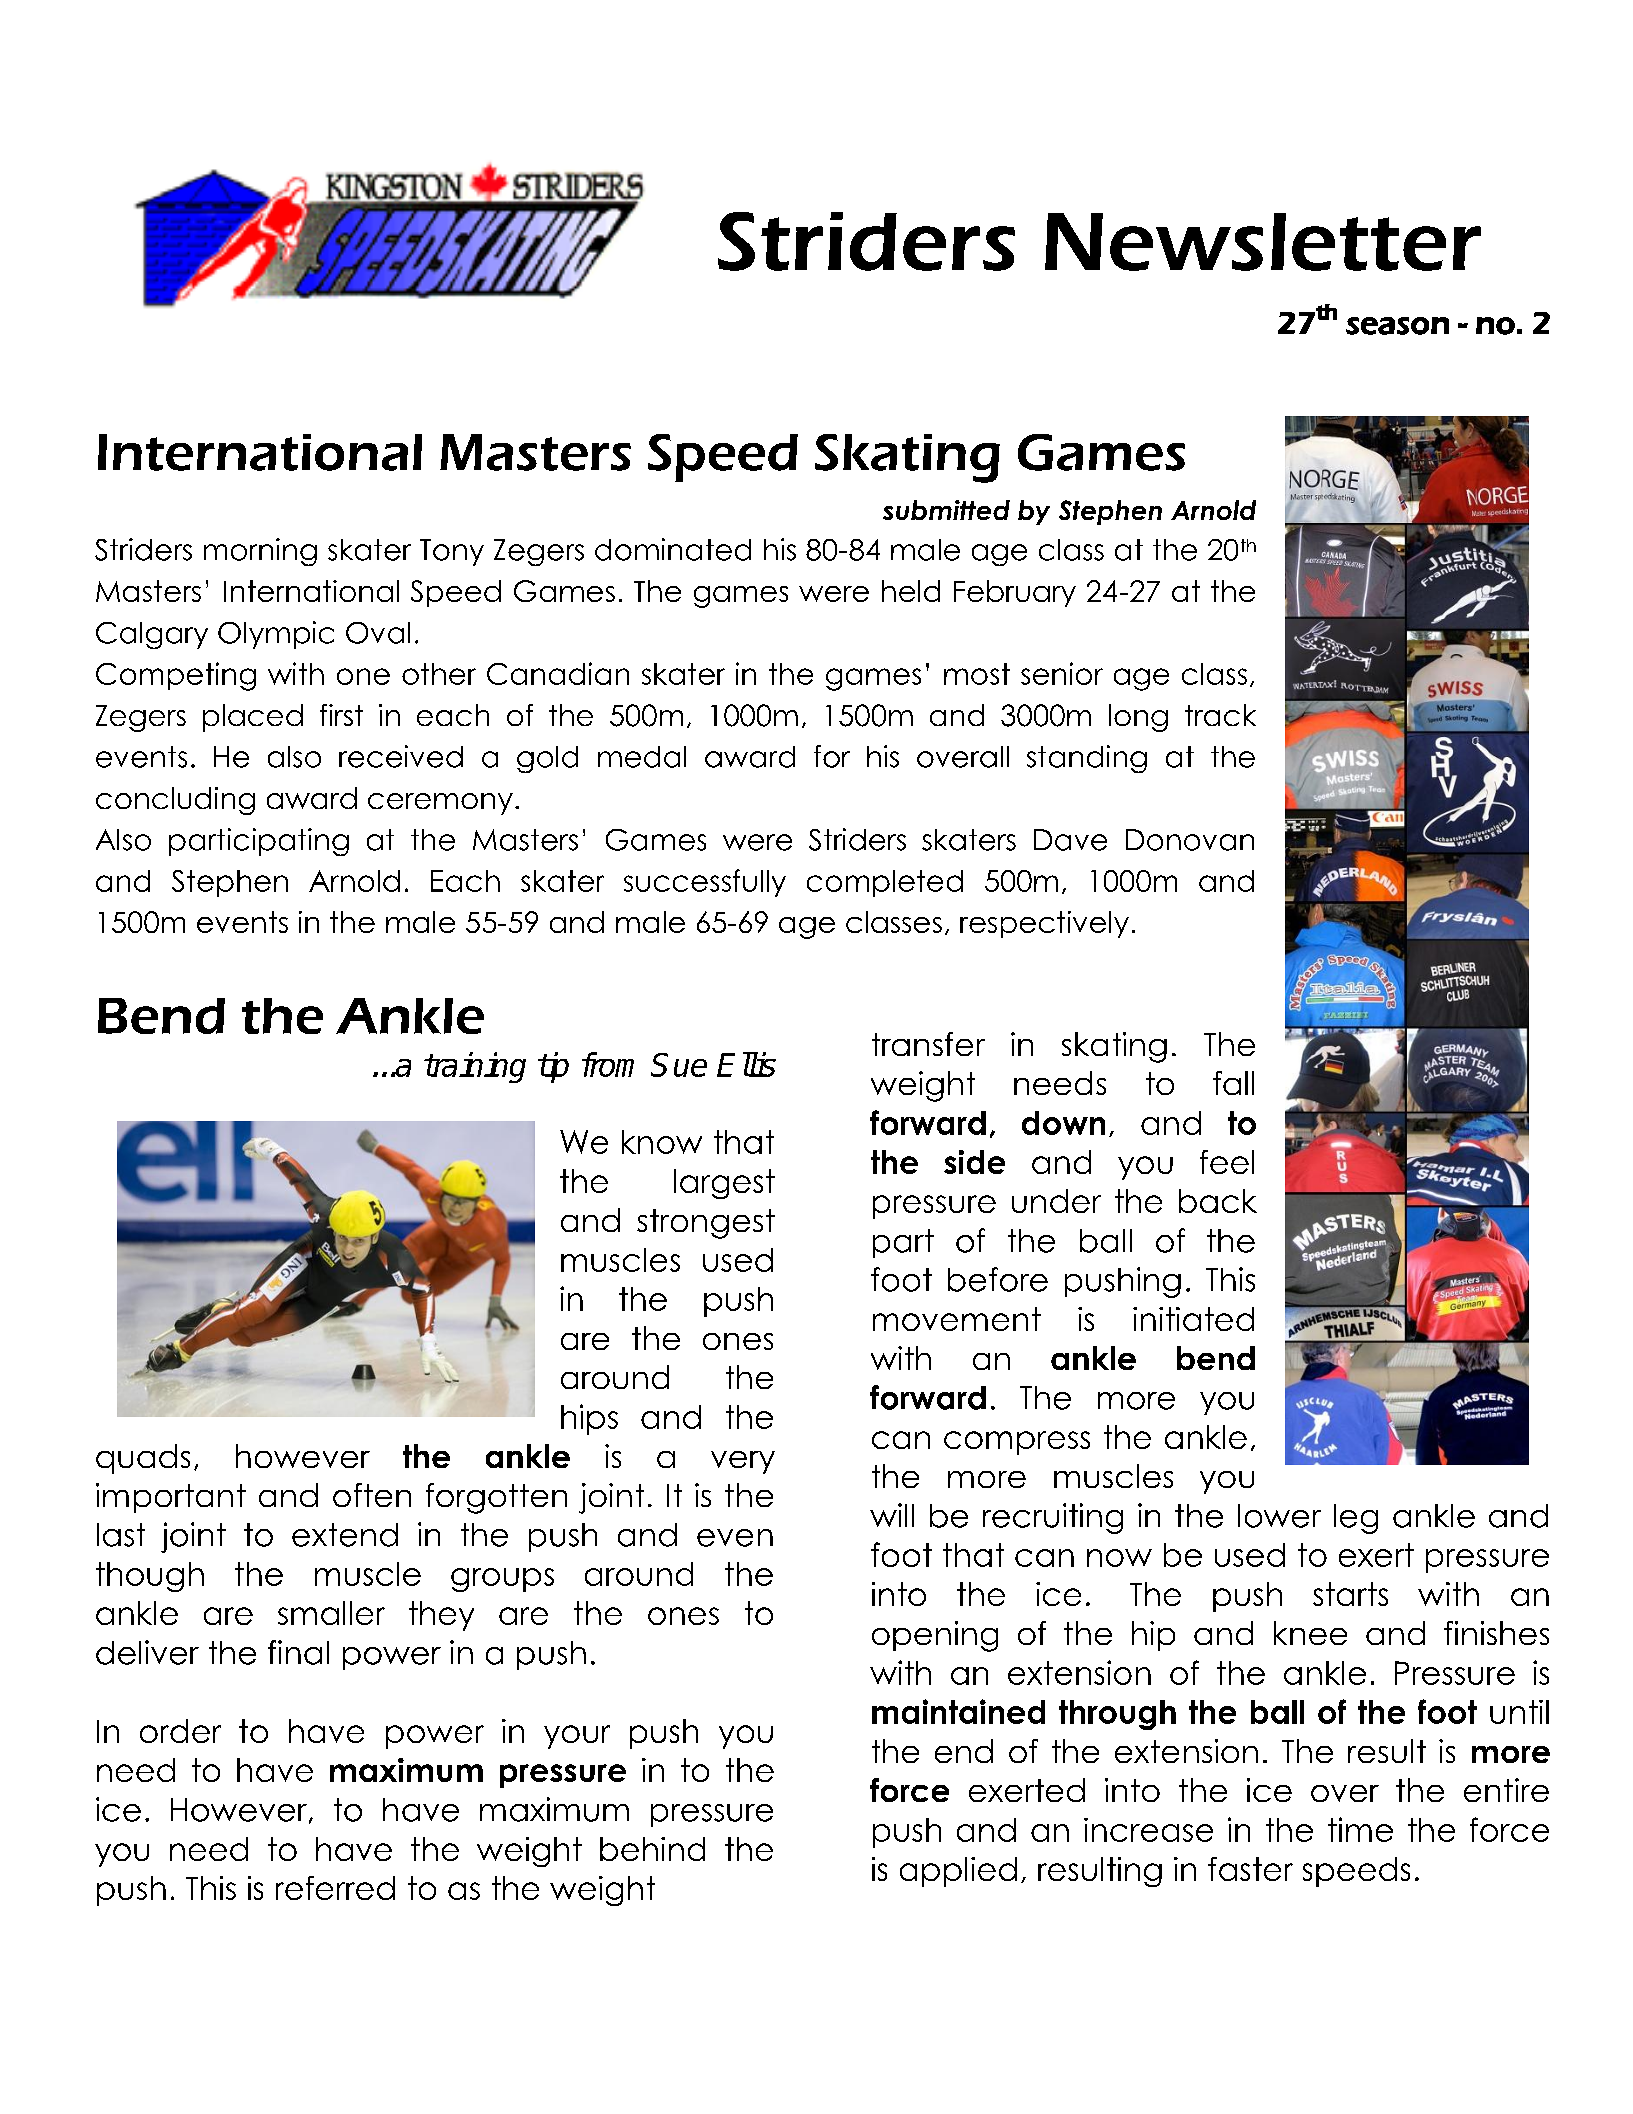  I want to click on training, so click(475, 1067).
